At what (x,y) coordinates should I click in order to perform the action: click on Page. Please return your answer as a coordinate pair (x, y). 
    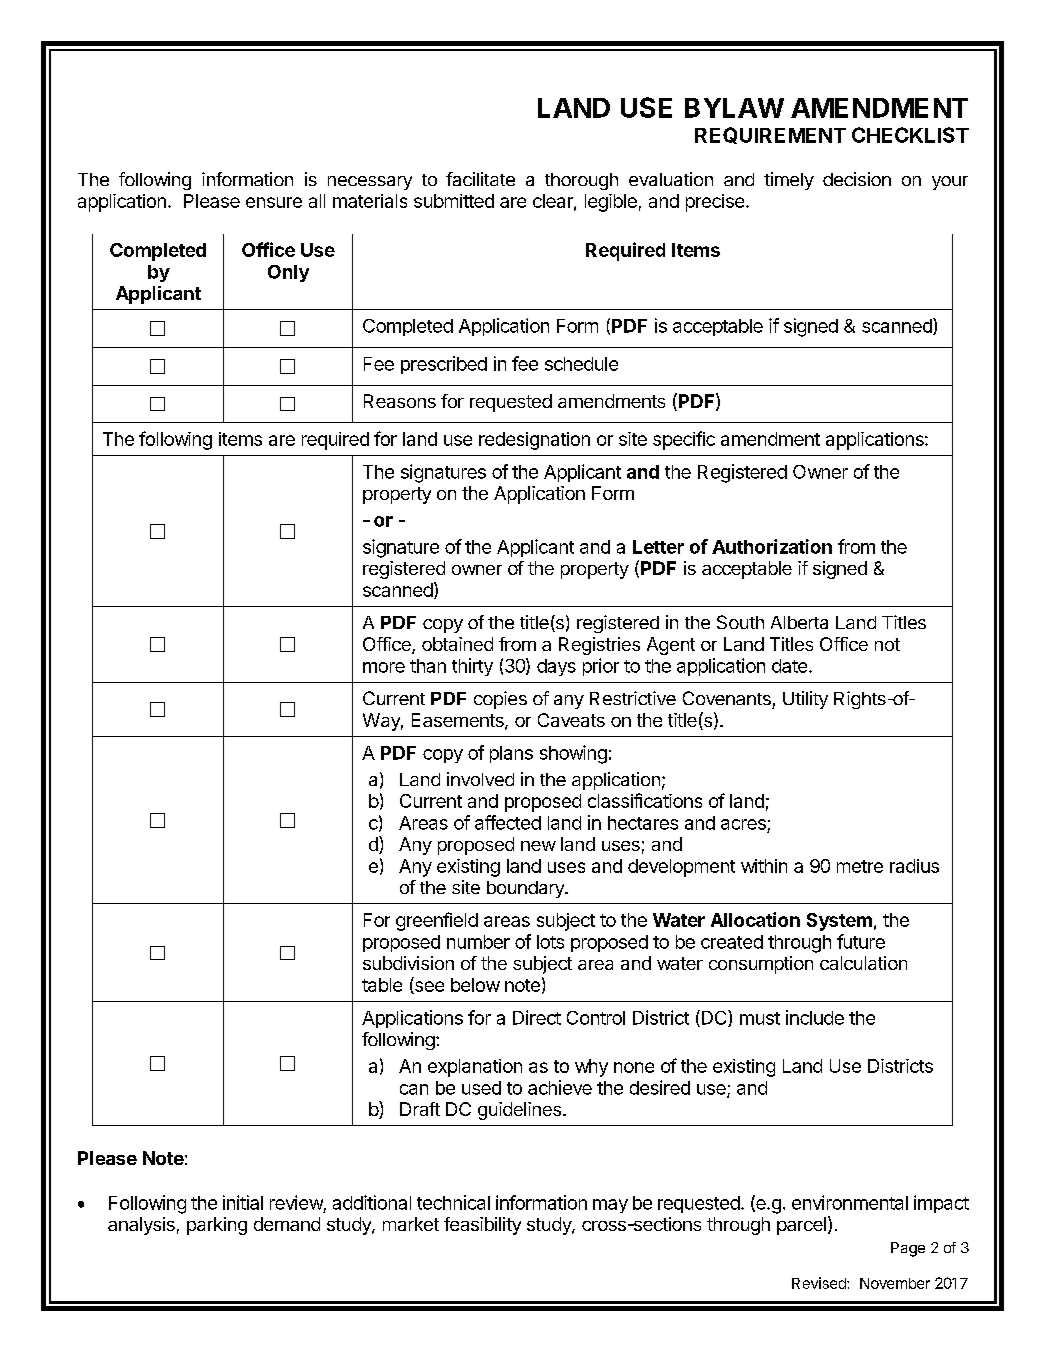
    Looking at the image, I should click on (908, 1249).
